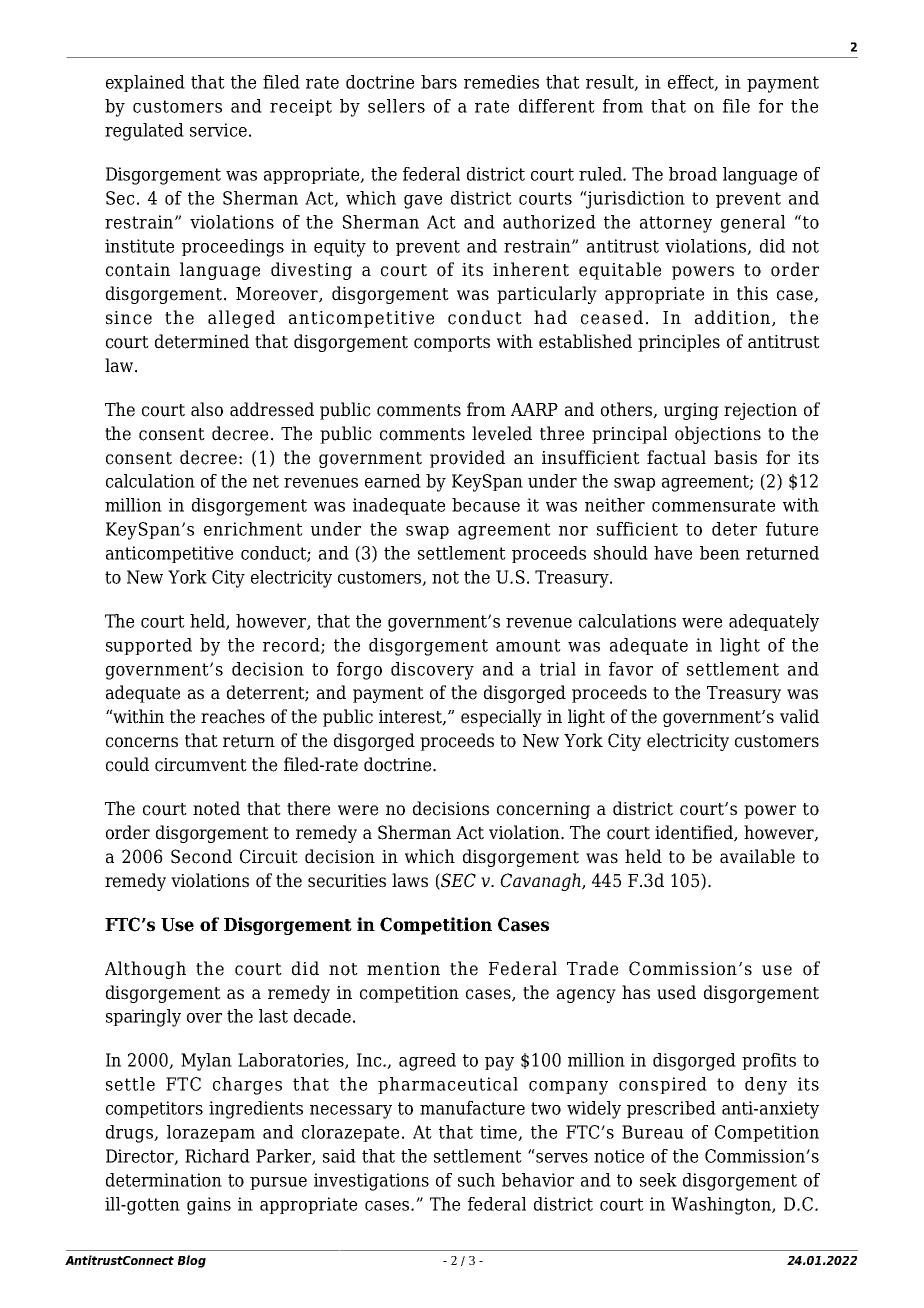 This document has width=924, height=1308. I want to click on service, so click(218, 130).
